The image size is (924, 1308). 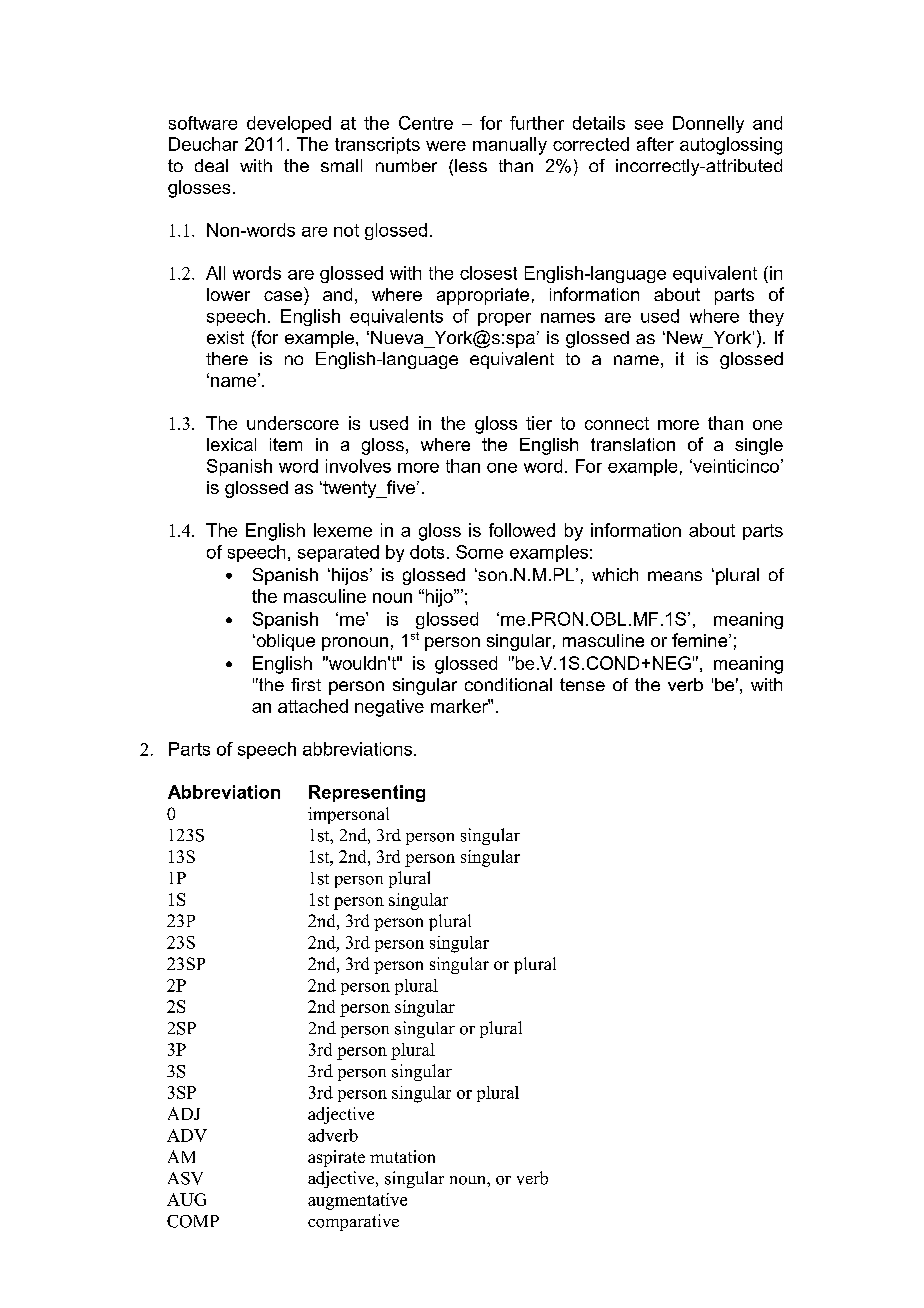 I want to click on tense, so click(x=582, y=684).
